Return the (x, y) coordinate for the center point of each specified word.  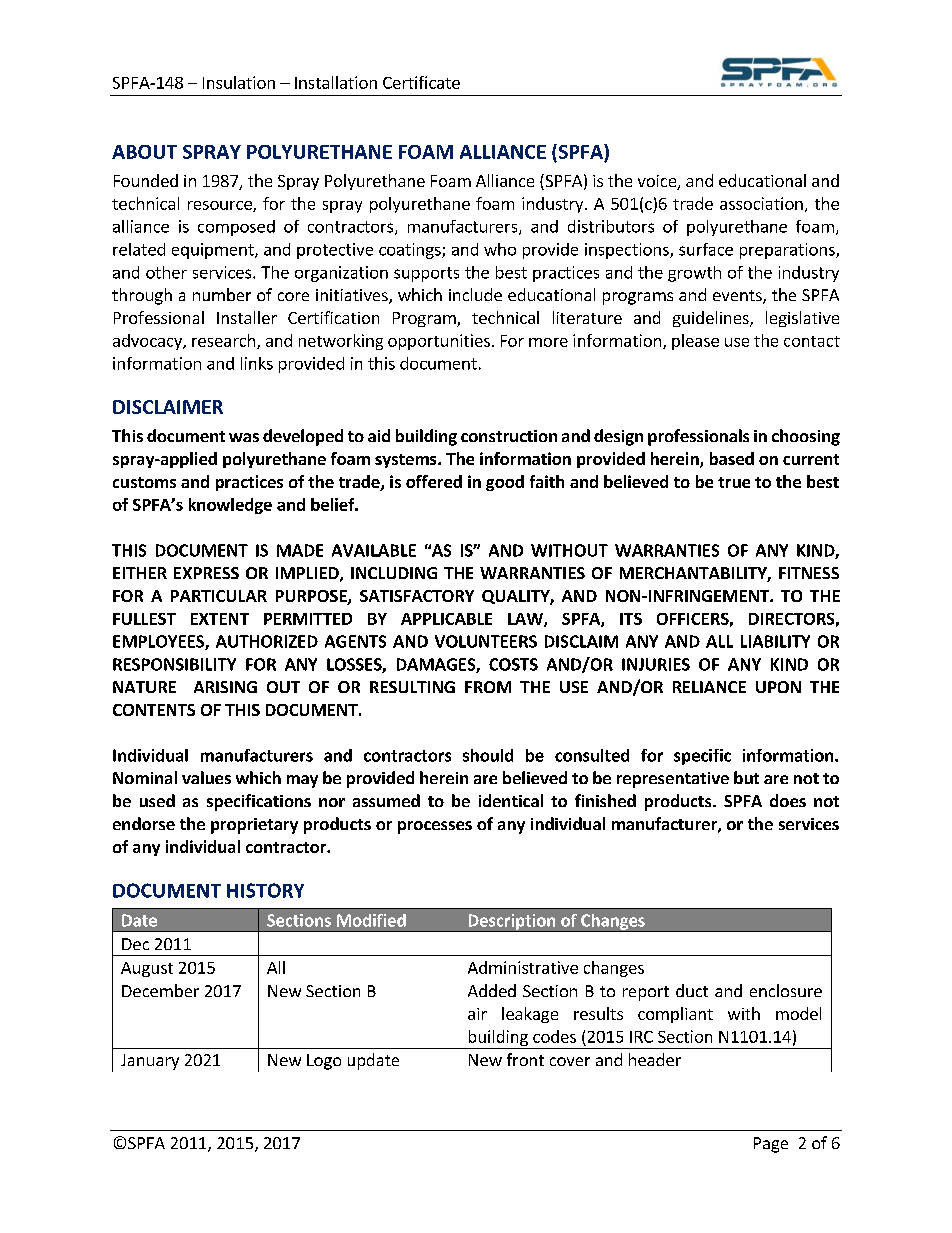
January (150, 1062)
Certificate (421, 82)
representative (673, 780)
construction (509, 436)
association (761, 203)
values (206, 777)
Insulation (239, 82)
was (244, 437)
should (488, 755)
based (732, 458)
